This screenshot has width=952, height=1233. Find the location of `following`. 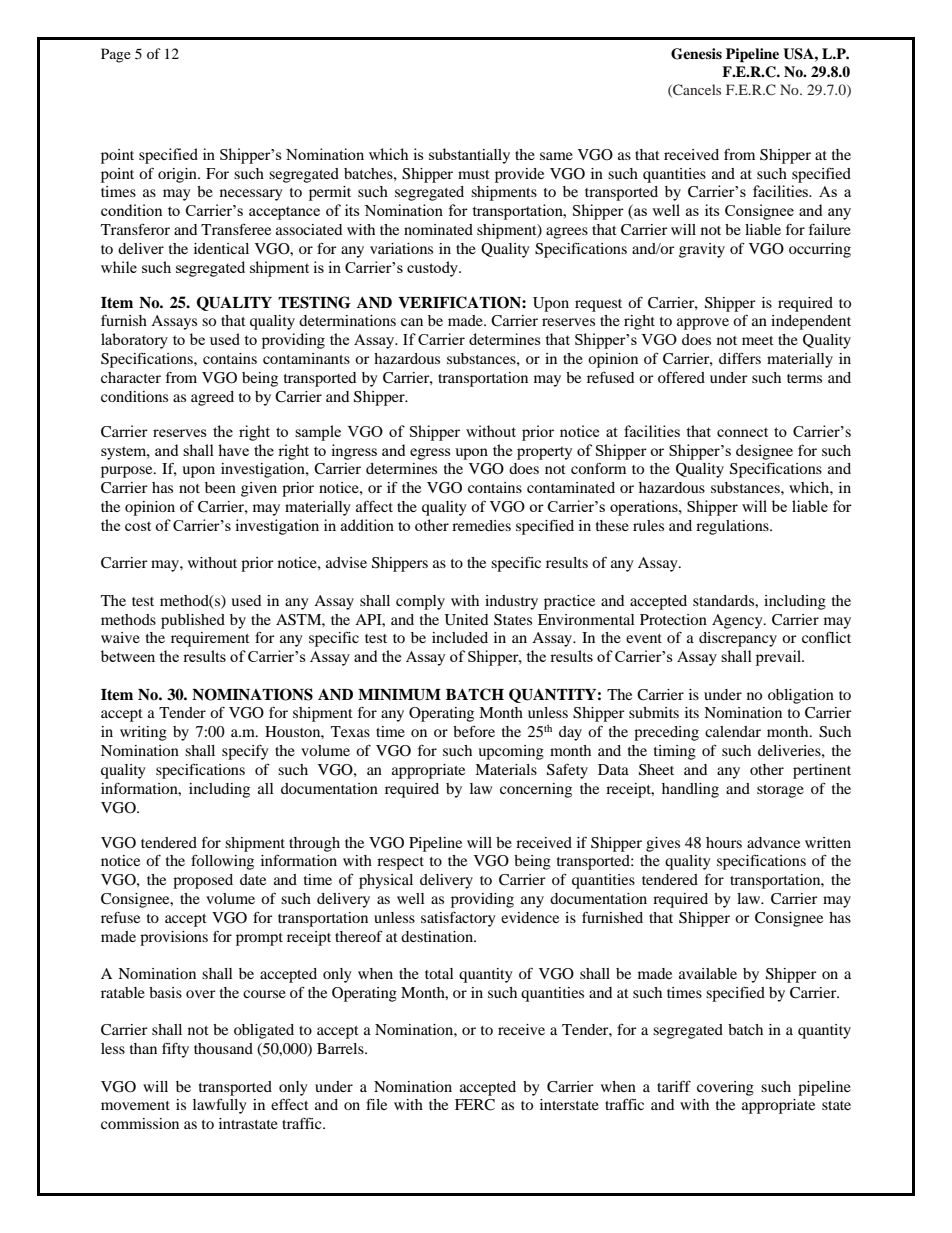

following is located at coordinates (222, 862).
